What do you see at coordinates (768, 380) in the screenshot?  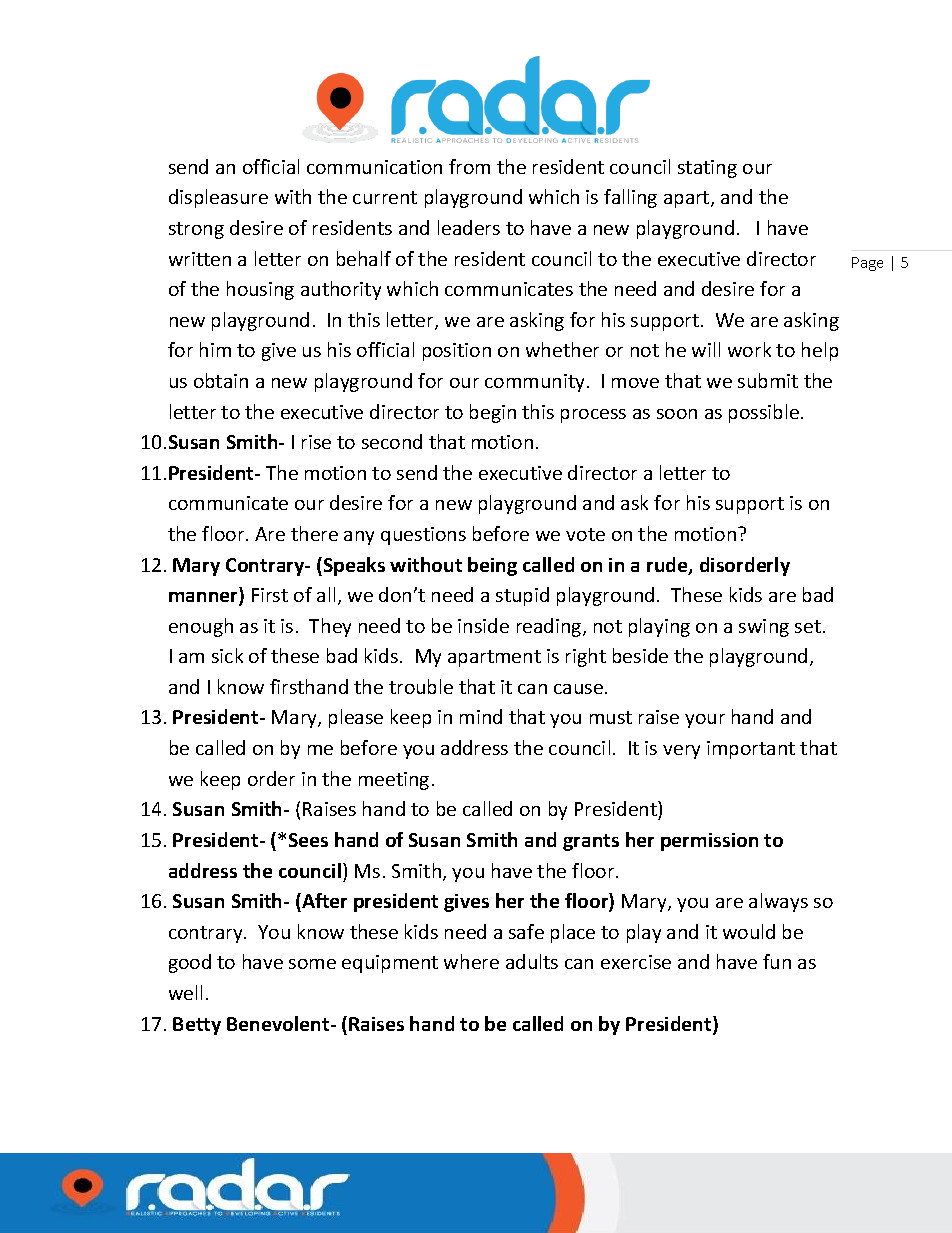 I see `submit` at bounding box center [768, 380].
